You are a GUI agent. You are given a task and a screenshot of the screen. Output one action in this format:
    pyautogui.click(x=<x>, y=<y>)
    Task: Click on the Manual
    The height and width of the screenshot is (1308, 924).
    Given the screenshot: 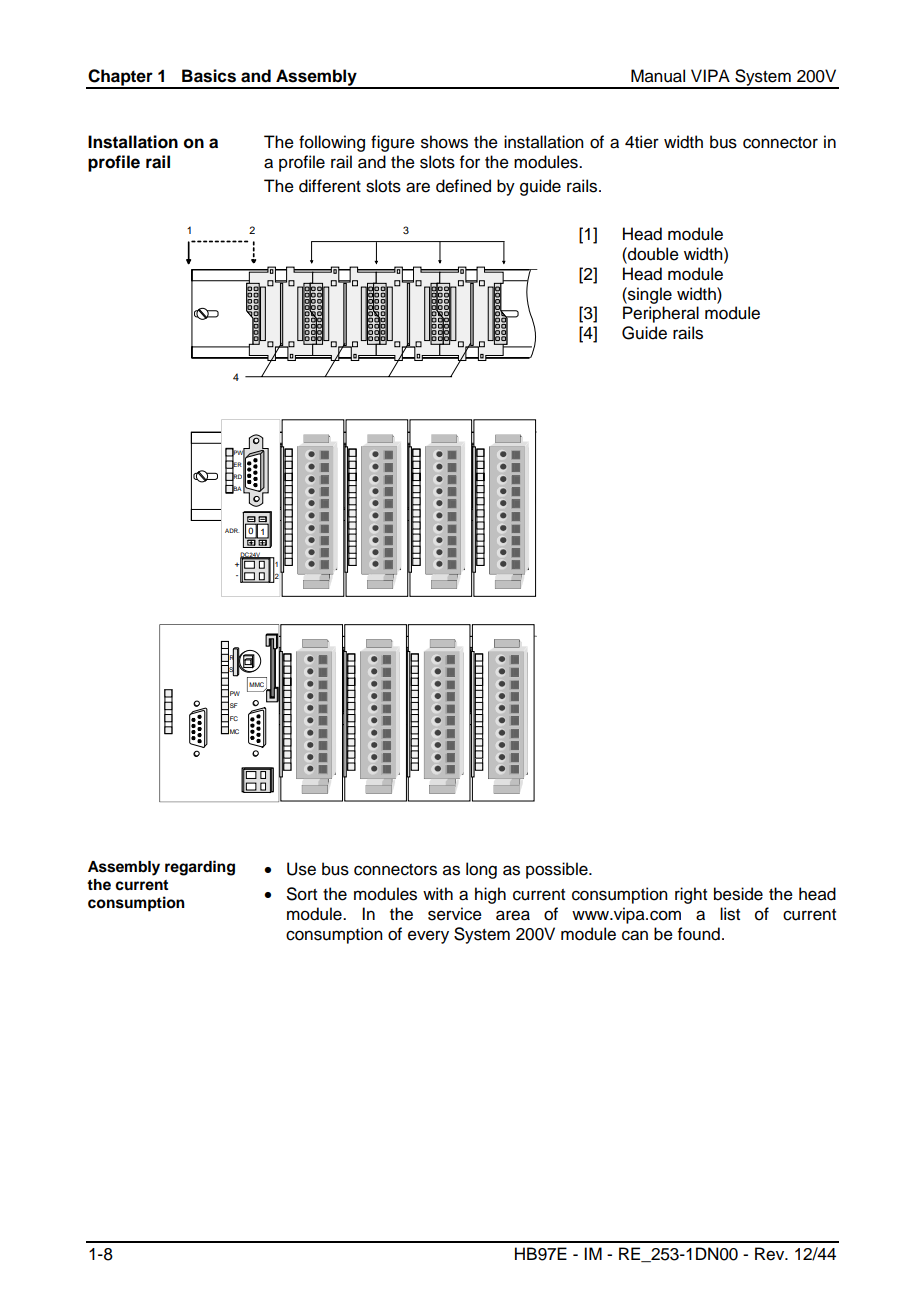 What is the action you would take?
    pyautogui.click(x=658, y=76)
